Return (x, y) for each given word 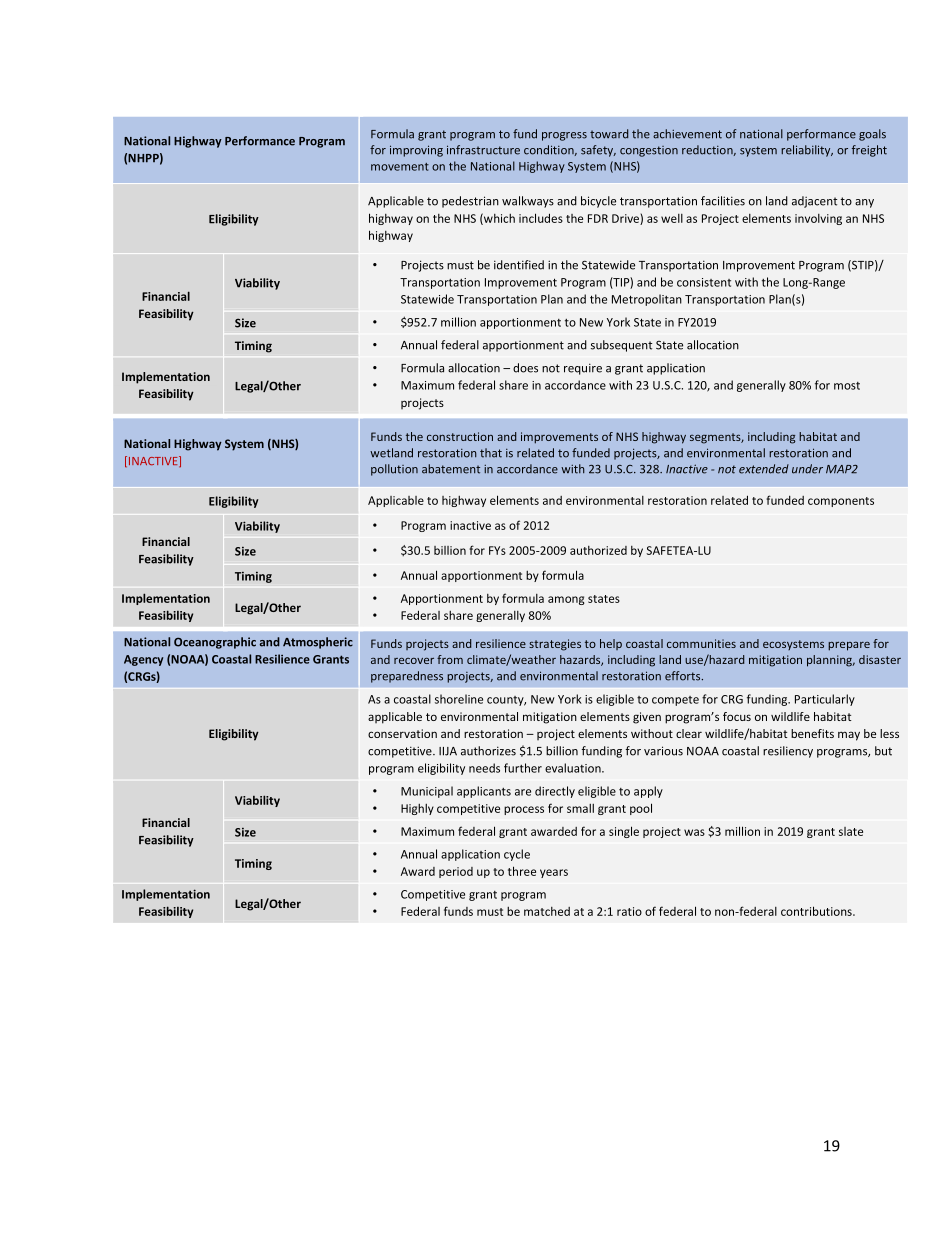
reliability (807, 151)
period (456, 872)
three (522, 871)
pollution (394, 470)
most (847, 386)
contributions (817, 911)
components (841, 502)
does (525, 368)
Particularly (825, 700)
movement (400, 167)
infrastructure (483, 150)
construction (460, 436)
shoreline (459, 699)
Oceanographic (215, 643)
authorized (598, 550)
